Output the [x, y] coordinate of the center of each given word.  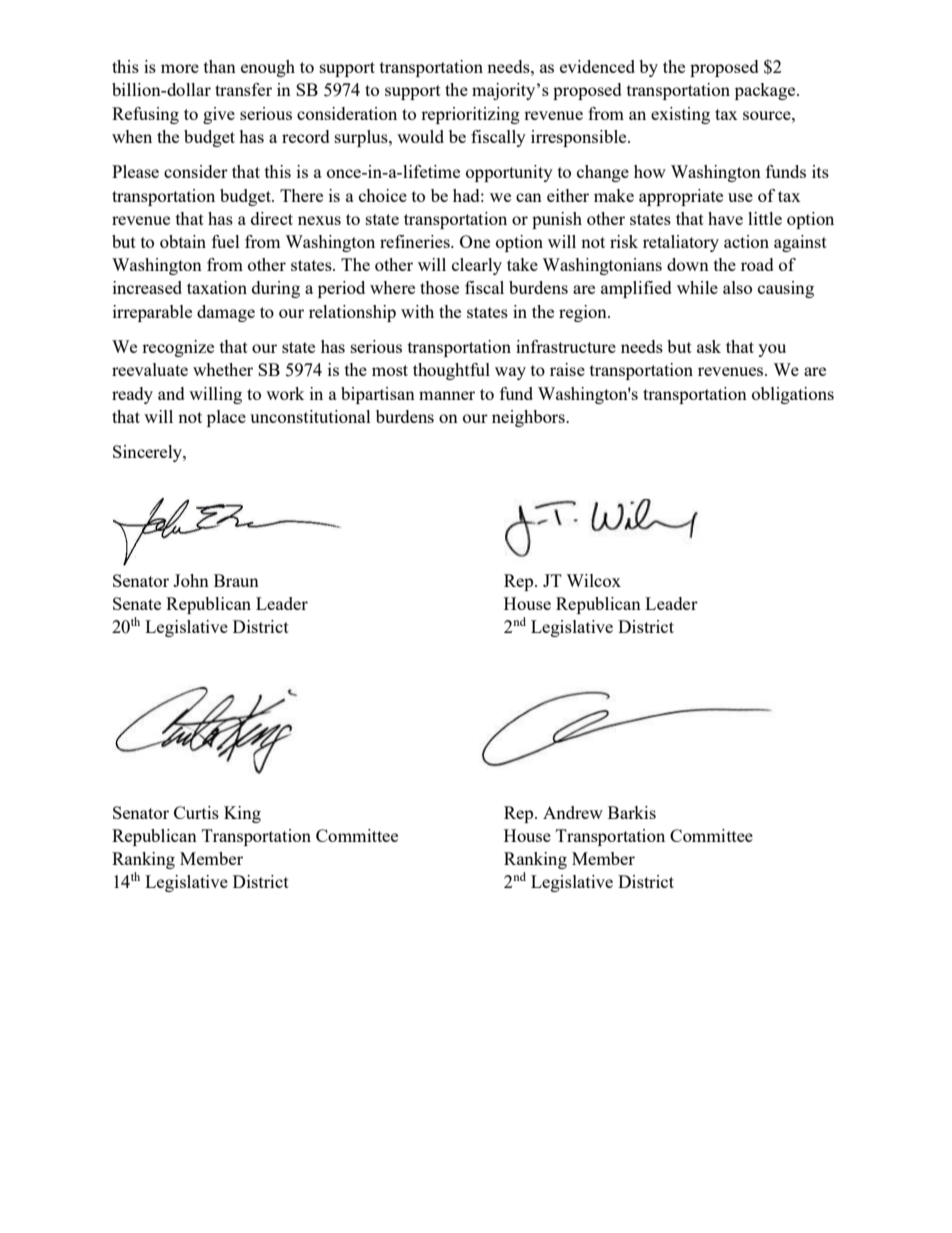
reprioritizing [470, 115]
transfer [243, 89]
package [766, 91]
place [226, 418]
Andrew [573, 812]
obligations [793, 395]
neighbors [529, 418]
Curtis [196, 812]
